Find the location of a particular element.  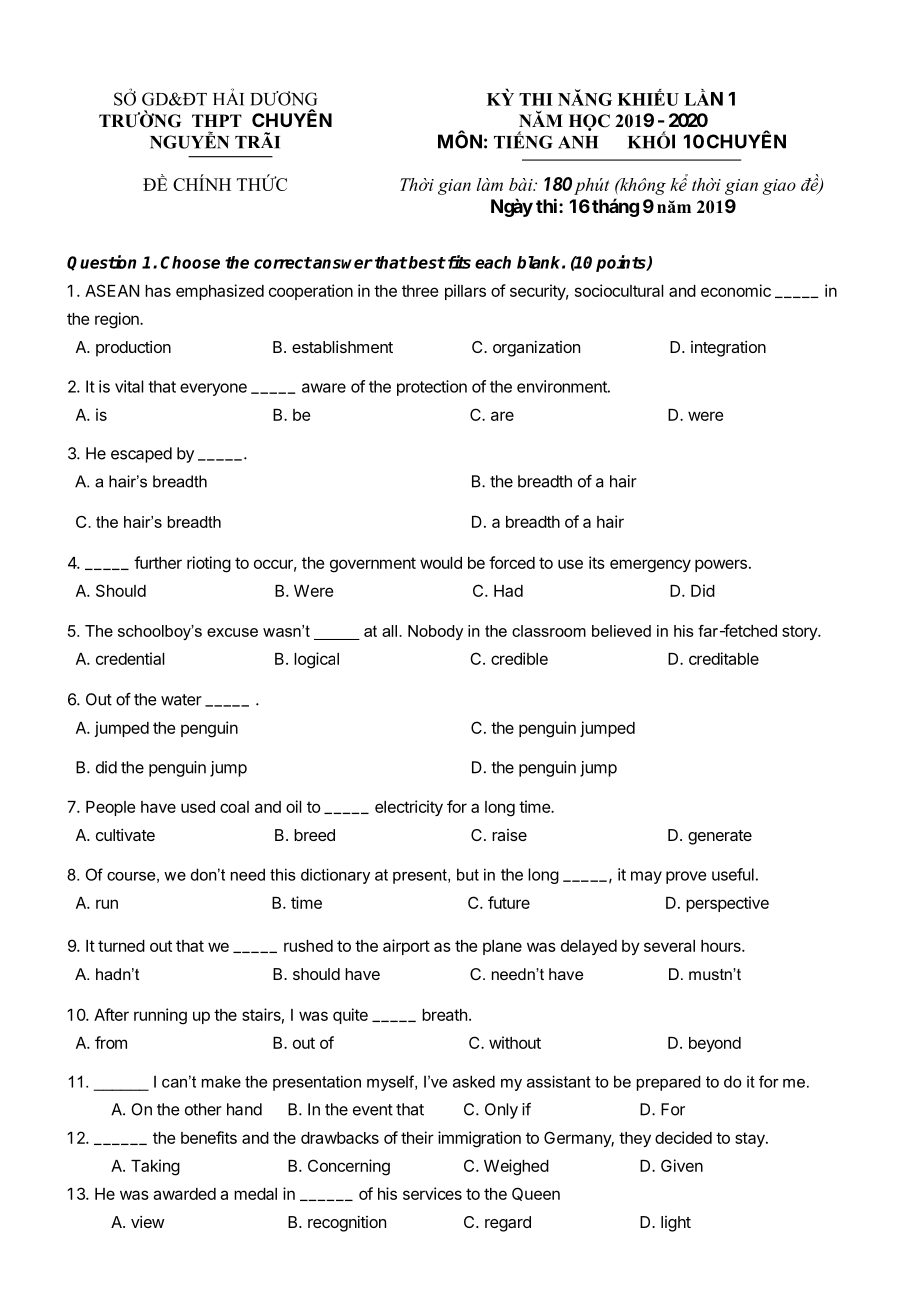

awarded is located at coordinates (184, 1194).
